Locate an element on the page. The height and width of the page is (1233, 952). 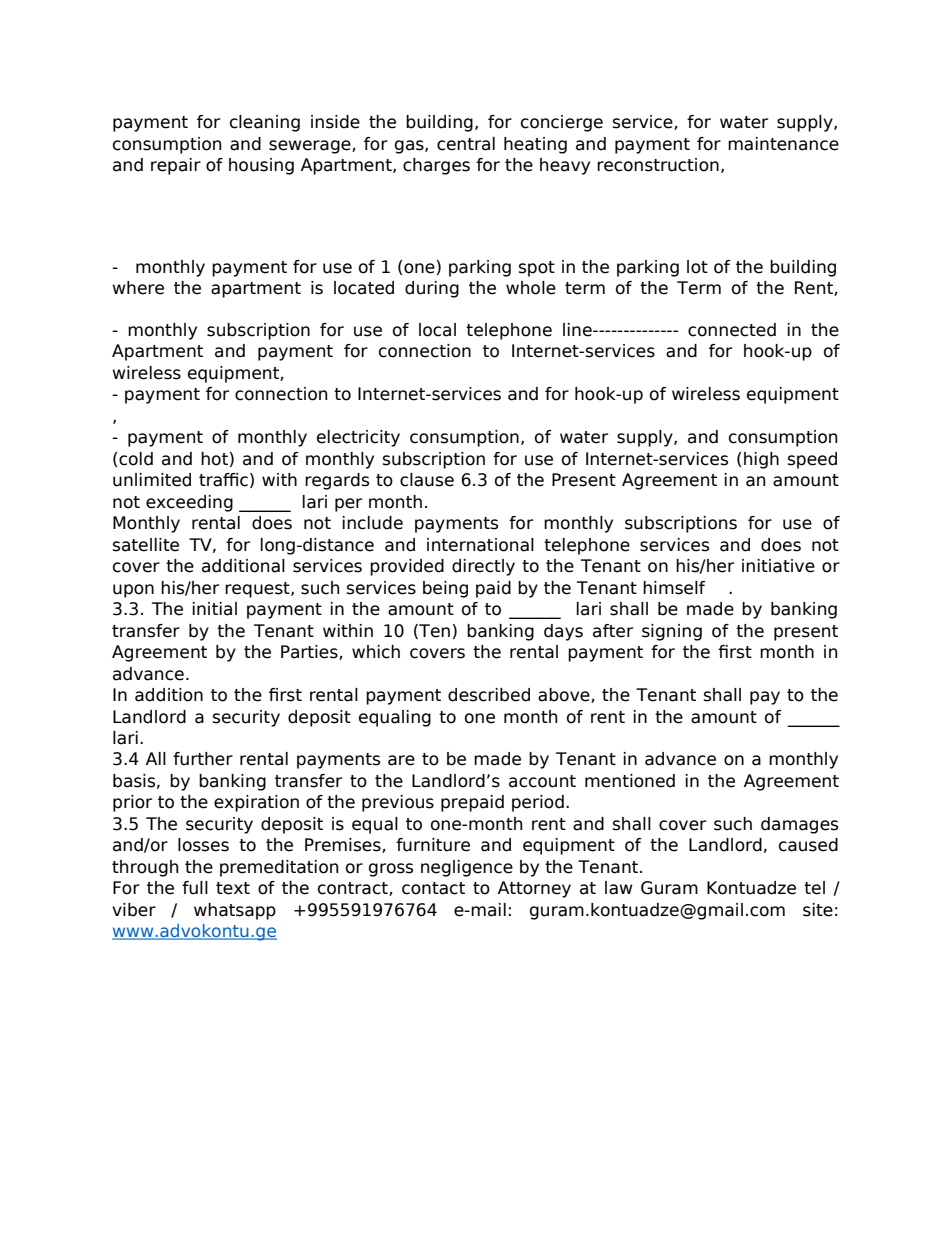
exceeding is located at coordinates (189, 503).
